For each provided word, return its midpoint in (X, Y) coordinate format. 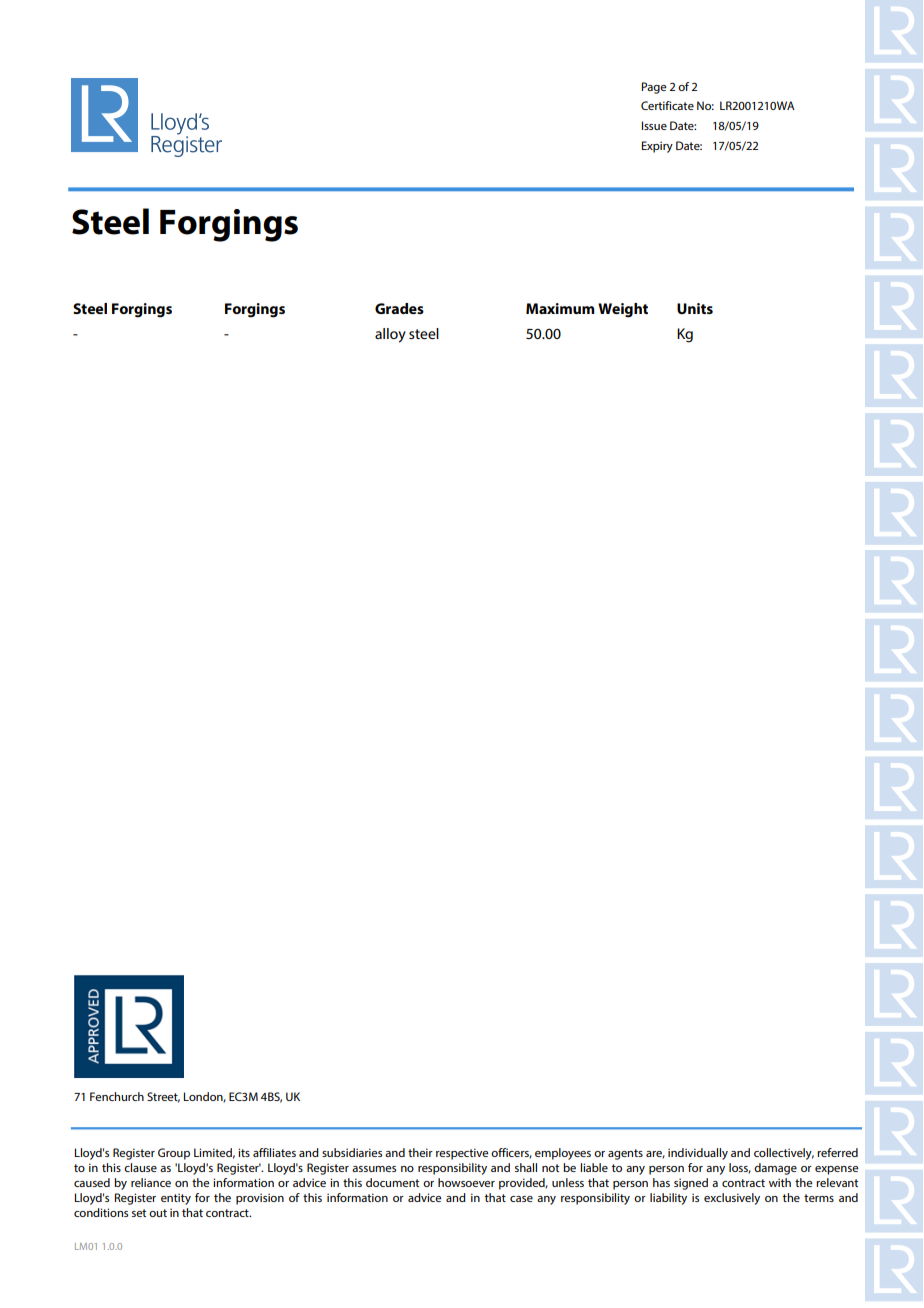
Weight (623, 310)
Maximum (560, 308)
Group (174, 1154)
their (420, 1152)
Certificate (667, 105)
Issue (654, 125)
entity (176, 1199)
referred (837, 1152)
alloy (390, 335)
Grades (399, 308)
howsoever (466, 1182)
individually (698, 1154)
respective (462, 1154)
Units (695, 308)
